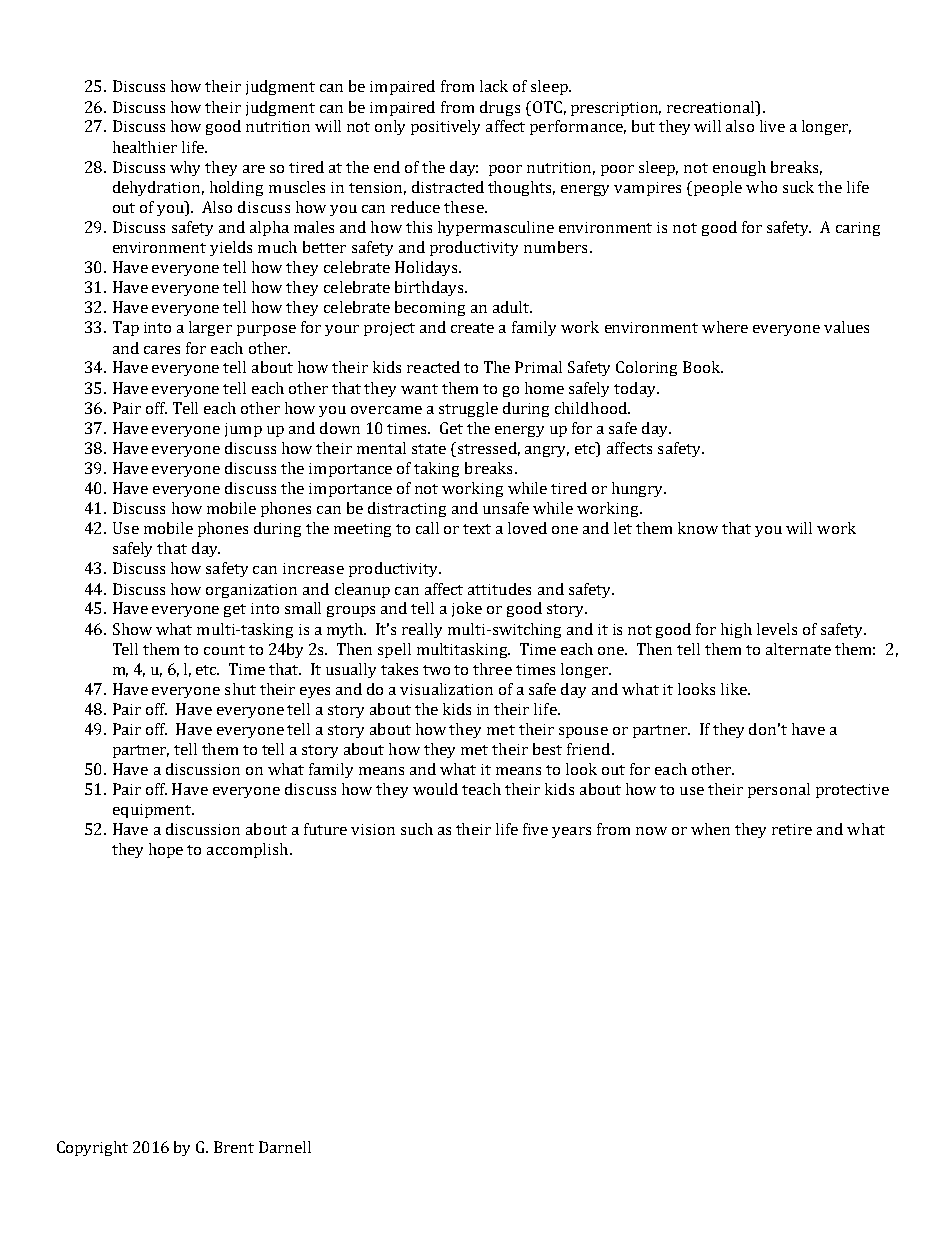 This page has width=952, height=1233. Describe the element at coordinates (285, 1147) in the page. I see `Darnell` at that location.
